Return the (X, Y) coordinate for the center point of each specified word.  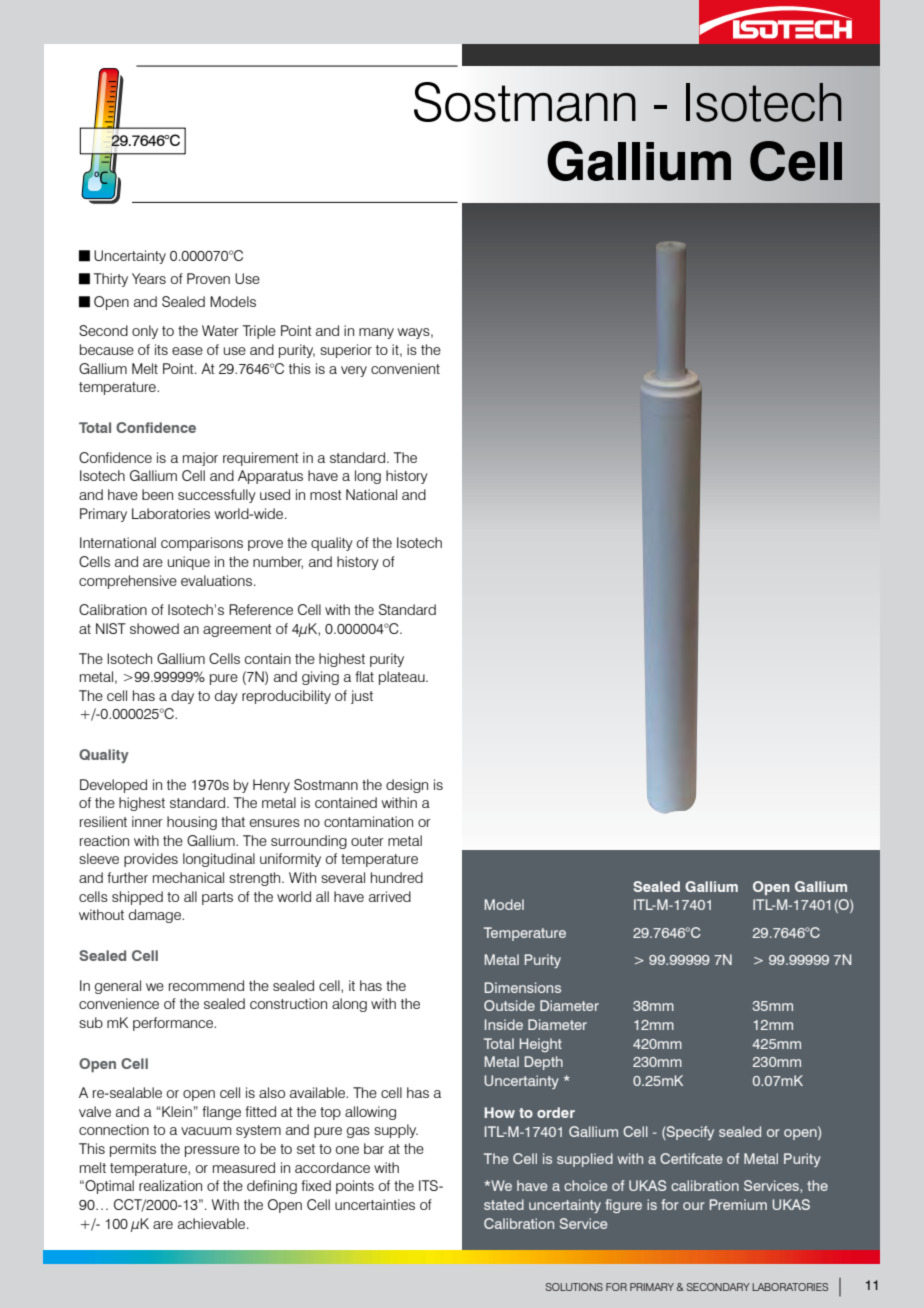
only (145, 332)
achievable (213, 1223)
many (376, 333)
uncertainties (375, 1204)
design (407, 786)
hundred (397, 877)
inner (147, 821)
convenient (405, 368)
